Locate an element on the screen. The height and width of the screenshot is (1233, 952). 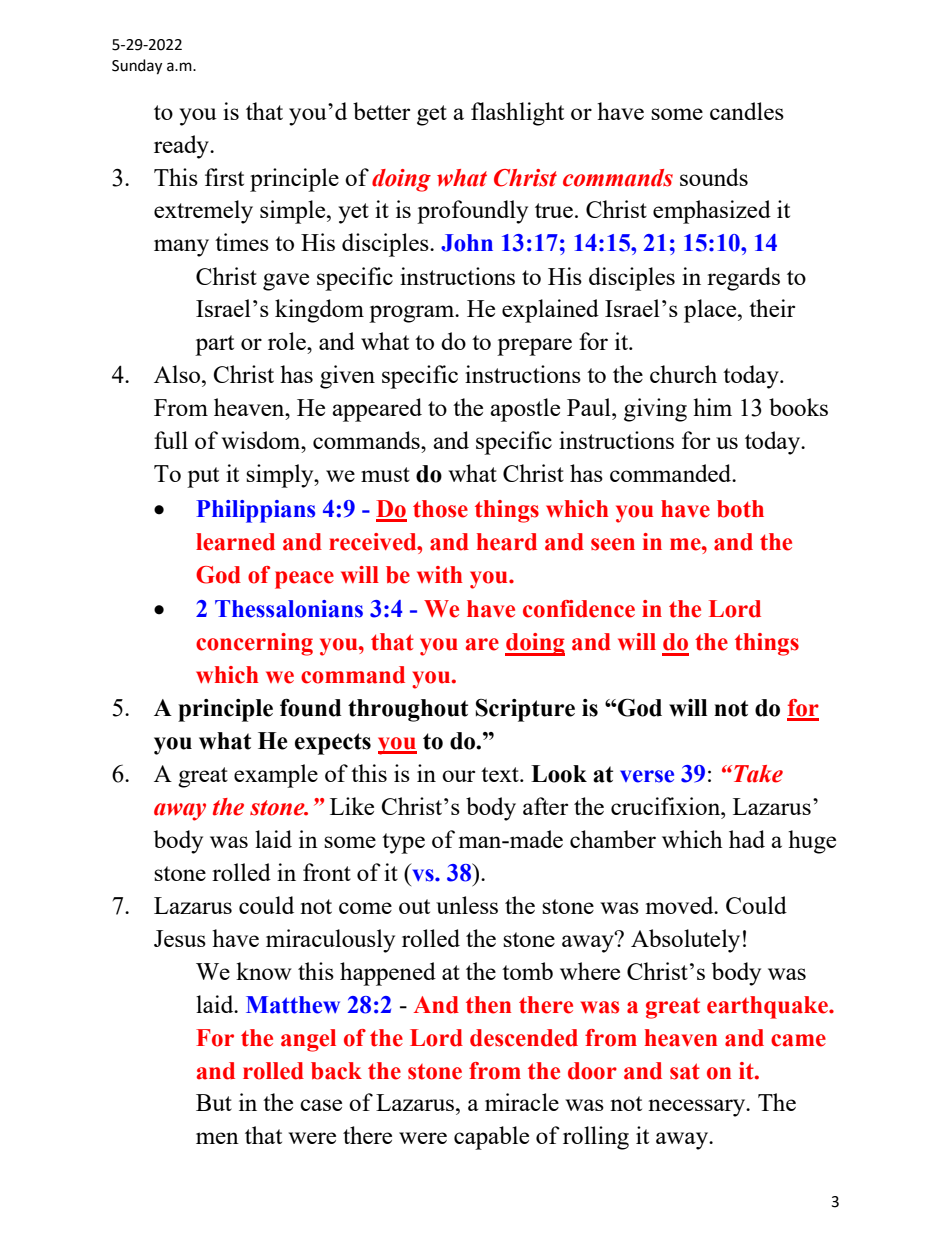
ready is located at coordinates (182, 147).
